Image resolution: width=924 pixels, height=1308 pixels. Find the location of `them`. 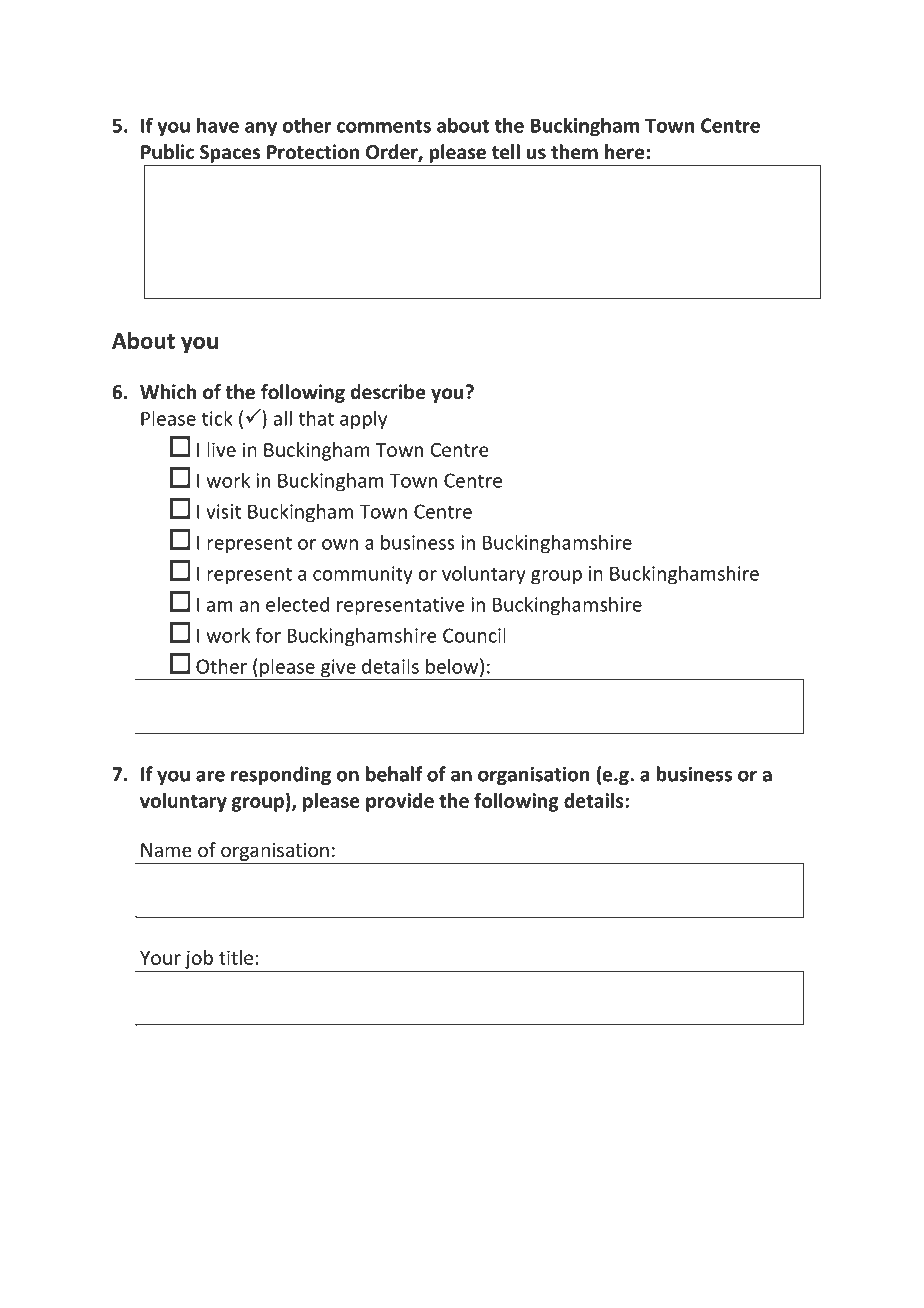

them is located at coordinates (574, 152).
